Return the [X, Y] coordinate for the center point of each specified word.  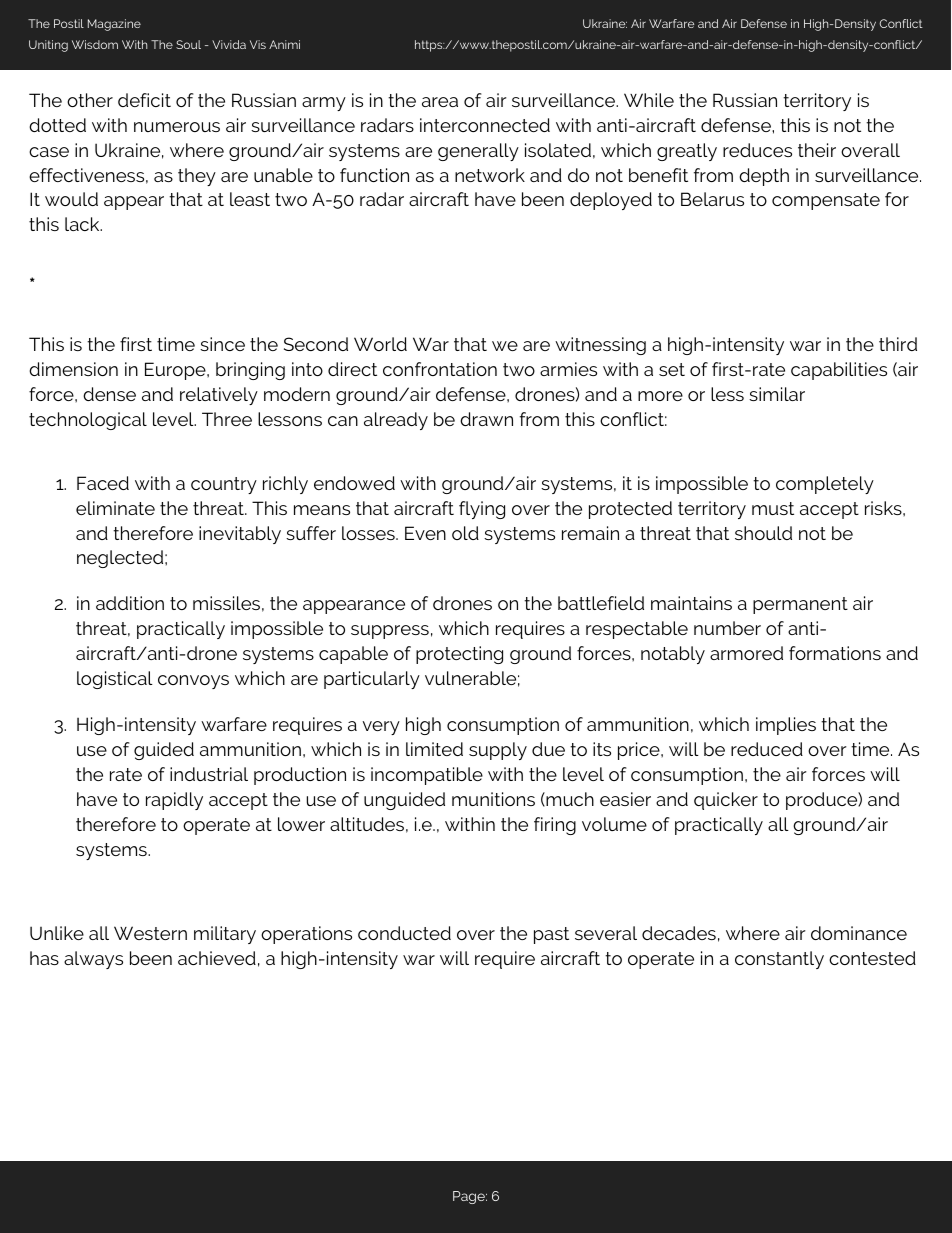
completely [825, 485]
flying [482, 510]
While [649, 100]
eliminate [115, 508]
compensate [826, 201]
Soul [188, 44]
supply [498, 751]
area [440, 102]
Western [150, 933]
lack [83, 224]
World [380, 344]
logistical [115, 680]
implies [786, 726]
